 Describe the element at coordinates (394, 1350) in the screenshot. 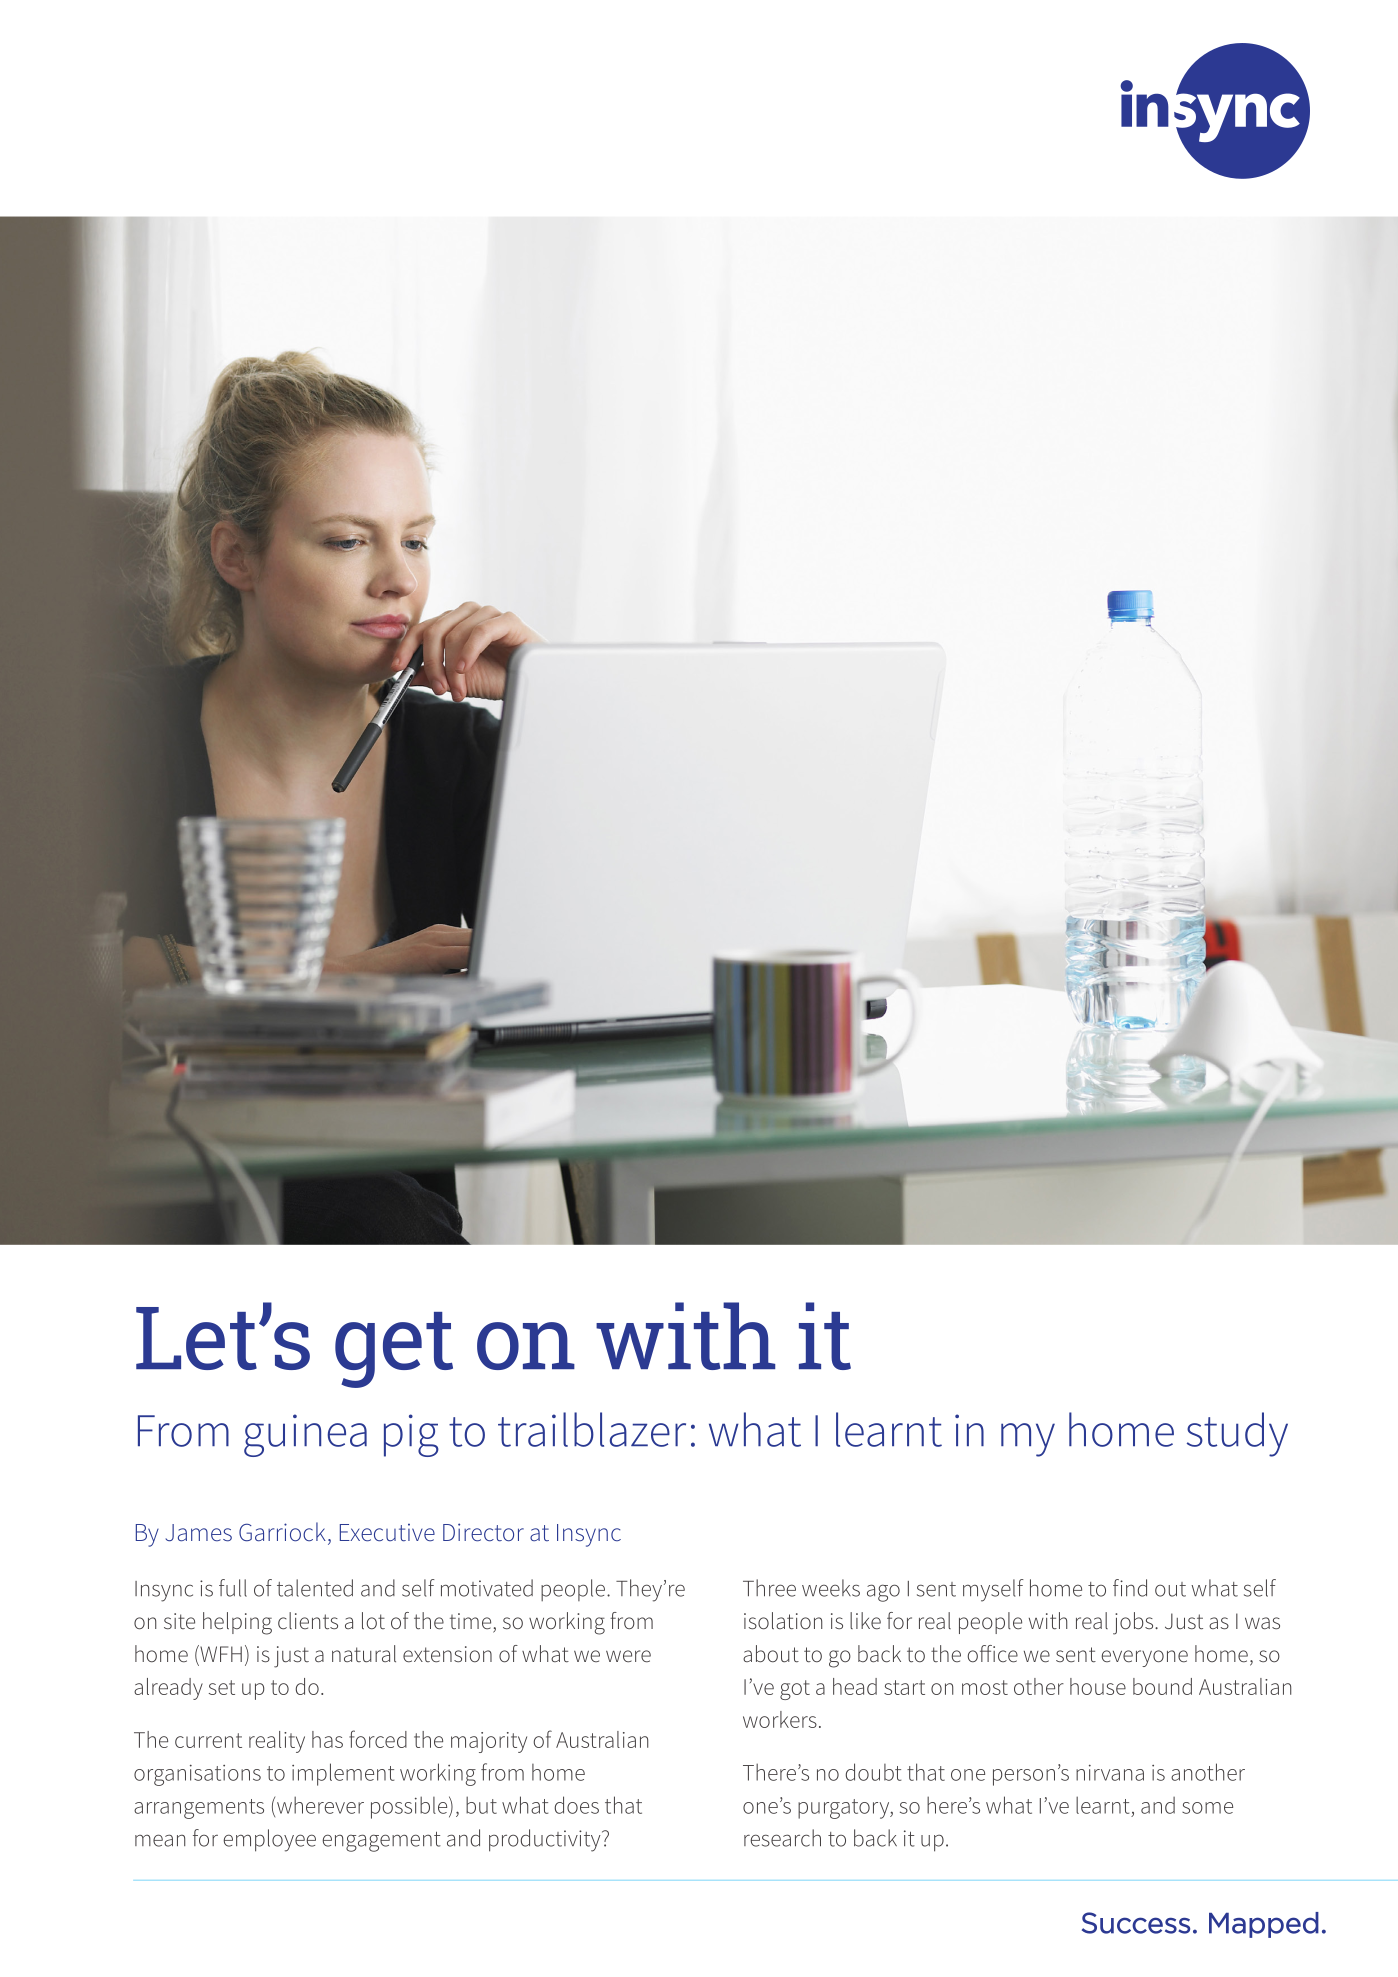

I see `get` at that location.
